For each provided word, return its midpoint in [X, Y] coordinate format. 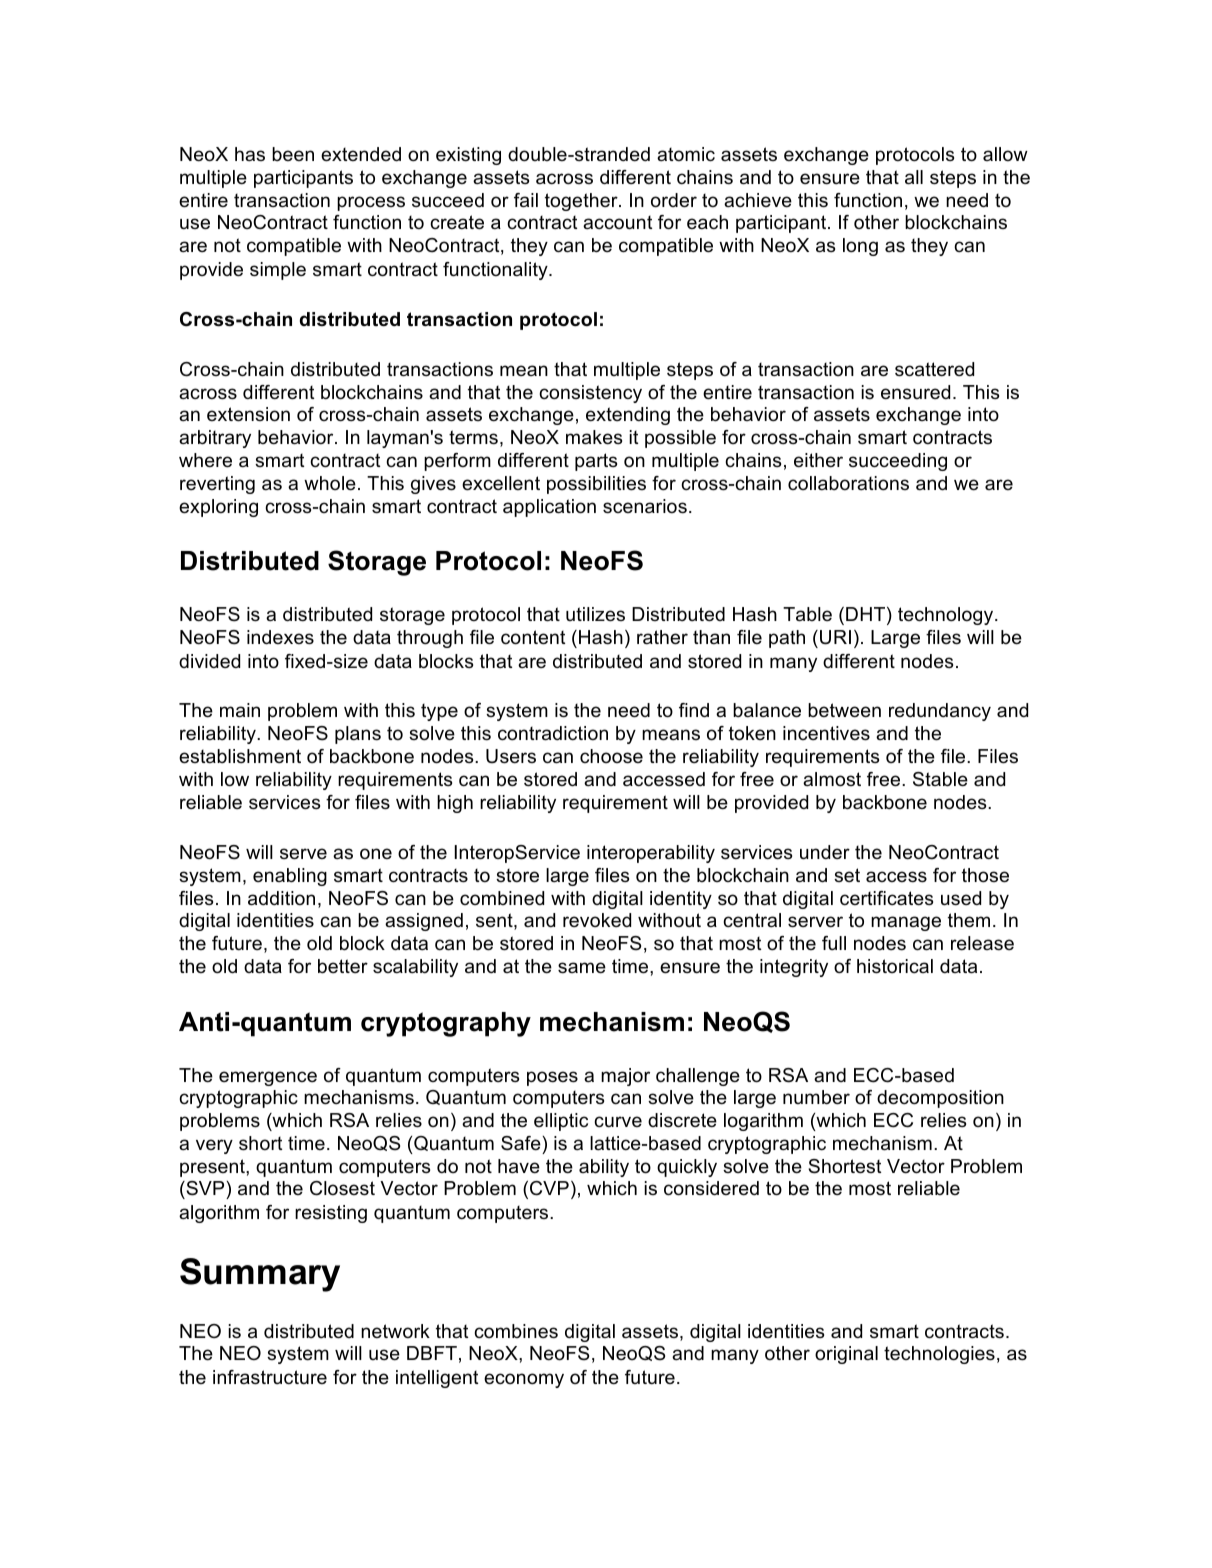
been [293, 154]
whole [330, 483]
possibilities [596, 485]
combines [516, 1331]
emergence [268, 1078]
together [582, 202]
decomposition [940, 1099]
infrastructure [270, 1377]
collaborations [848, 483]
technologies [939, 1355]
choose [611, 756]
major [625, 1077]
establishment [240, 756]
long [860, 247]
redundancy [940, 712]
